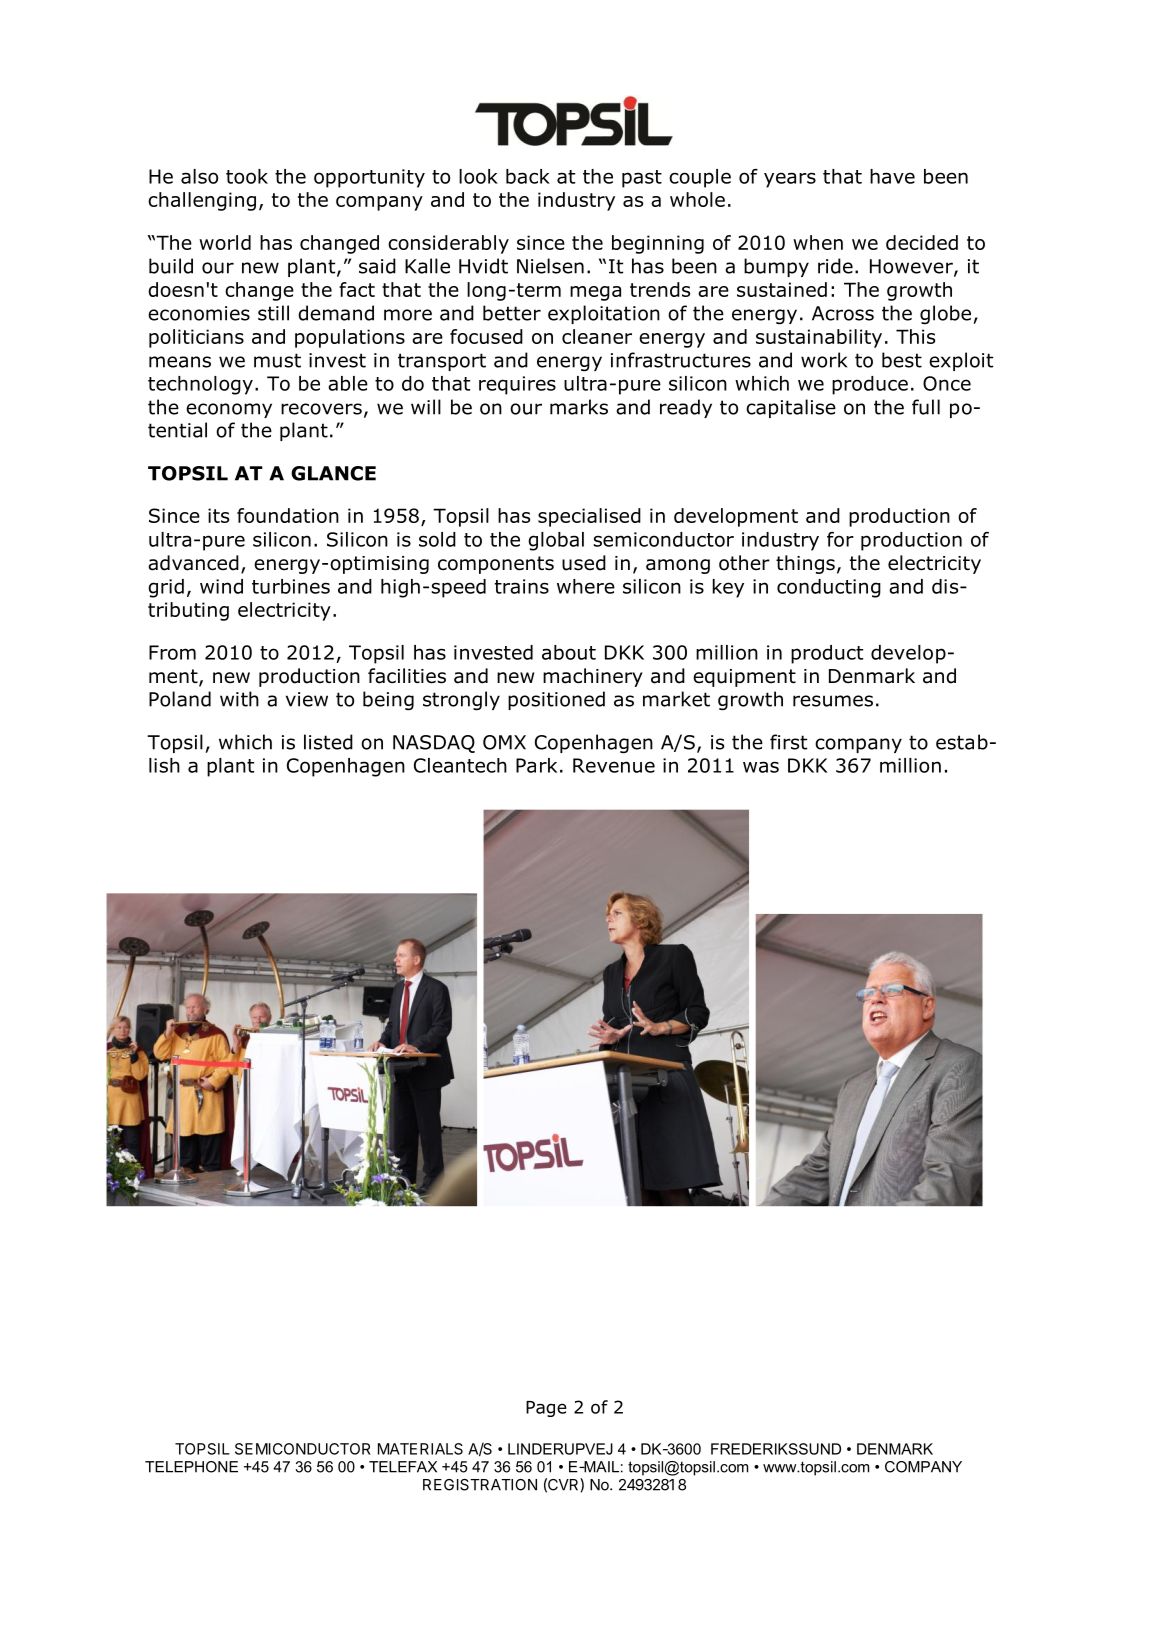 The width and height of the page is (1149, 1625). Describe the element at coordinates (829, 588) in the page. I see `conducting` at that location.
